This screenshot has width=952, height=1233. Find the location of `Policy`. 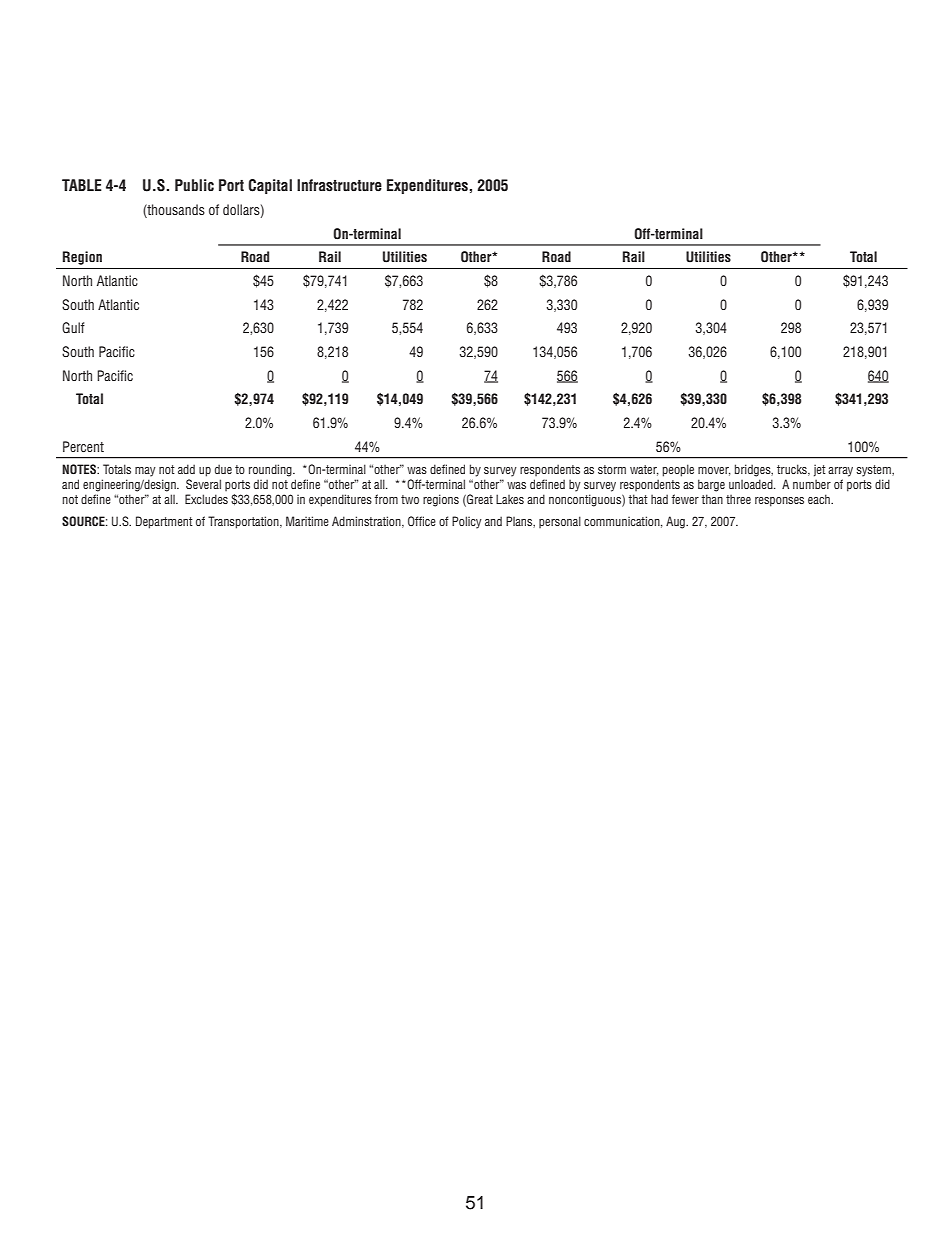

Policy is located at coordinates (467, 522).
